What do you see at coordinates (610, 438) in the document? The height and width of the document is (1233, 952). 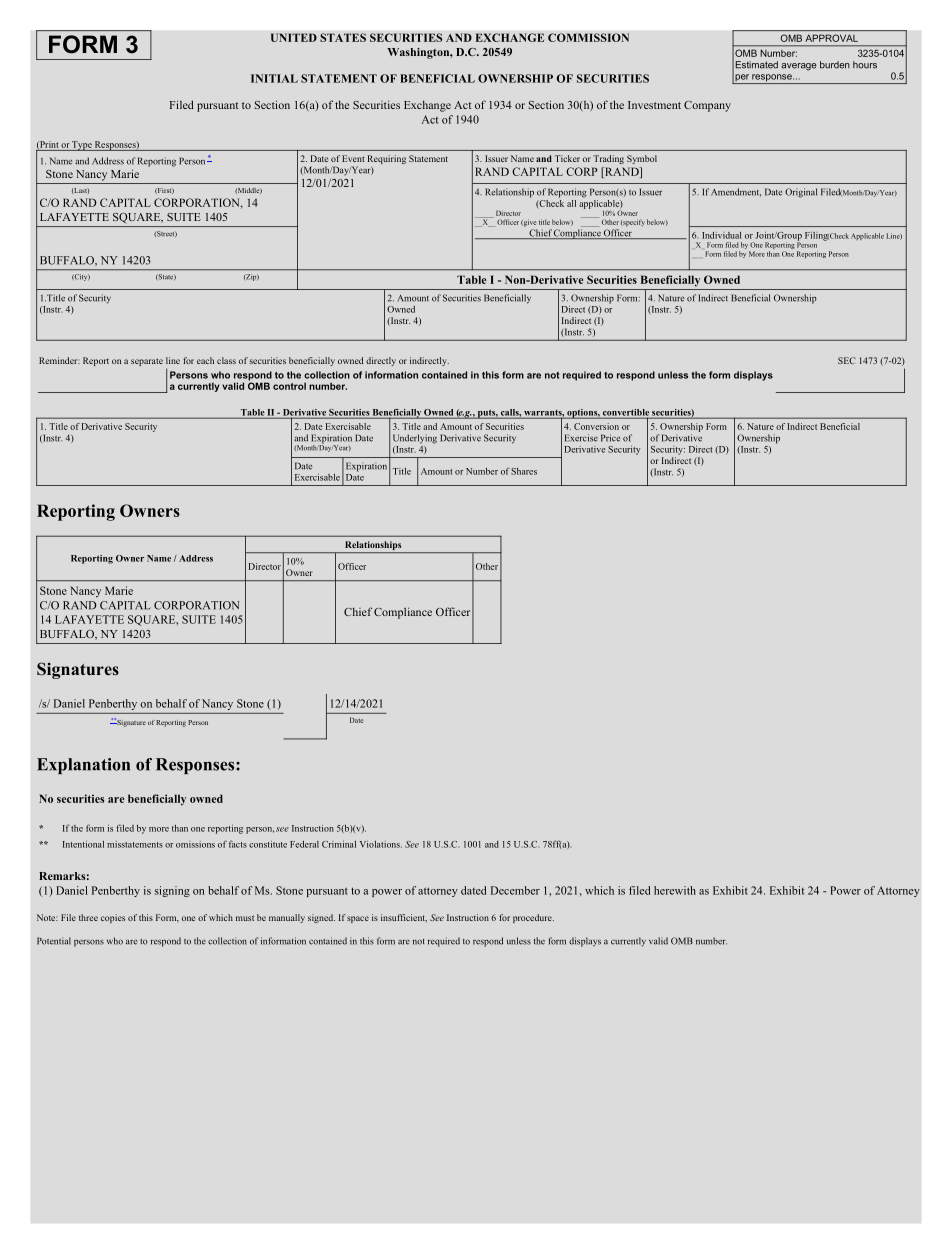 I see `Price` at bounding box center [610, 438].
